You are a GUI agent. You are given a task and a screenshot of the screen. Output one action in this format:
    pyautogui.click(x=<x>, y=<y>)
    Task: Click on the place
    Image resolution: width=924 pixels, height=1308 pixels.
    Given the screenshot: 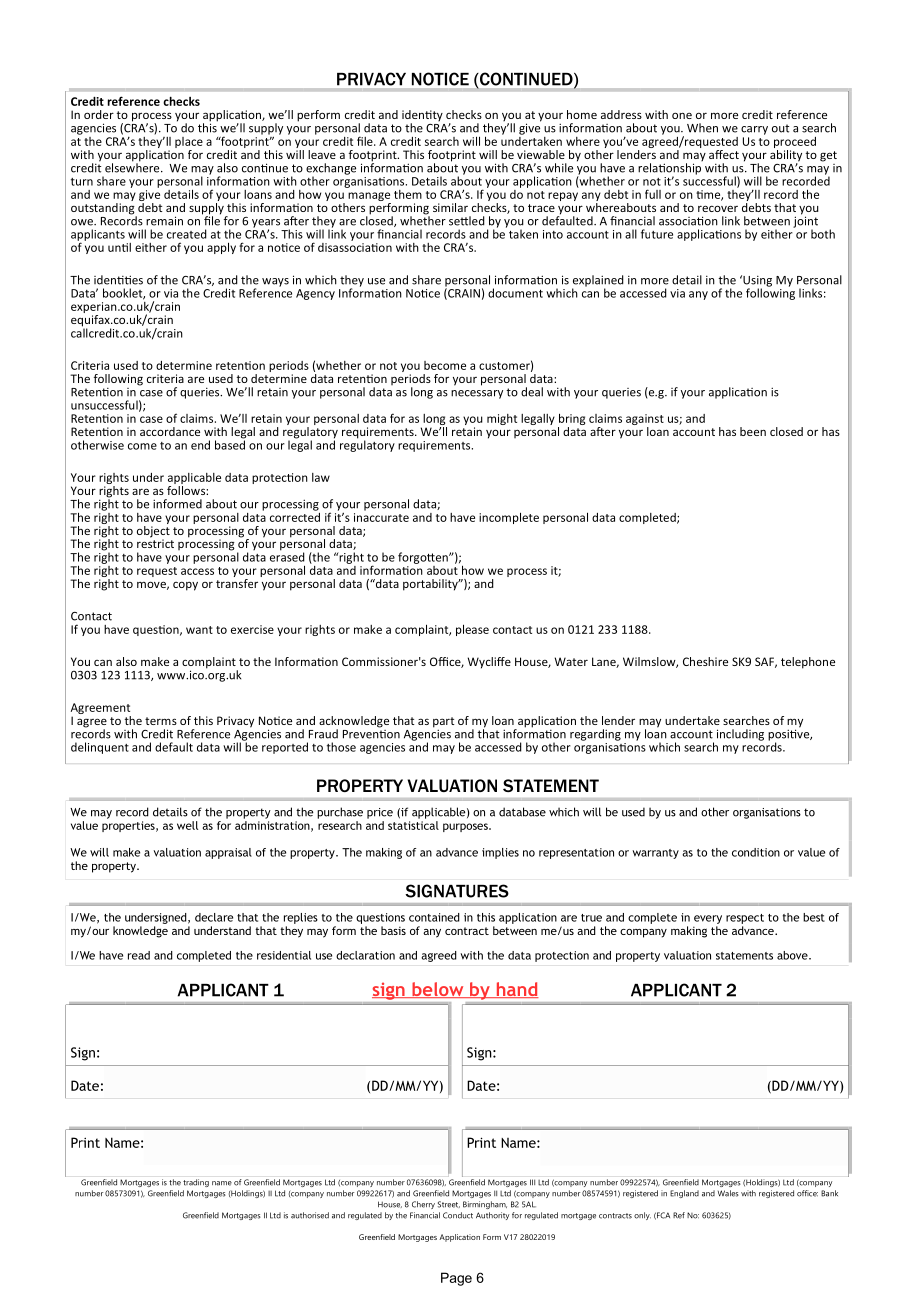 What is the action you would take?
    pyautogui.click(x=189, y=142)
